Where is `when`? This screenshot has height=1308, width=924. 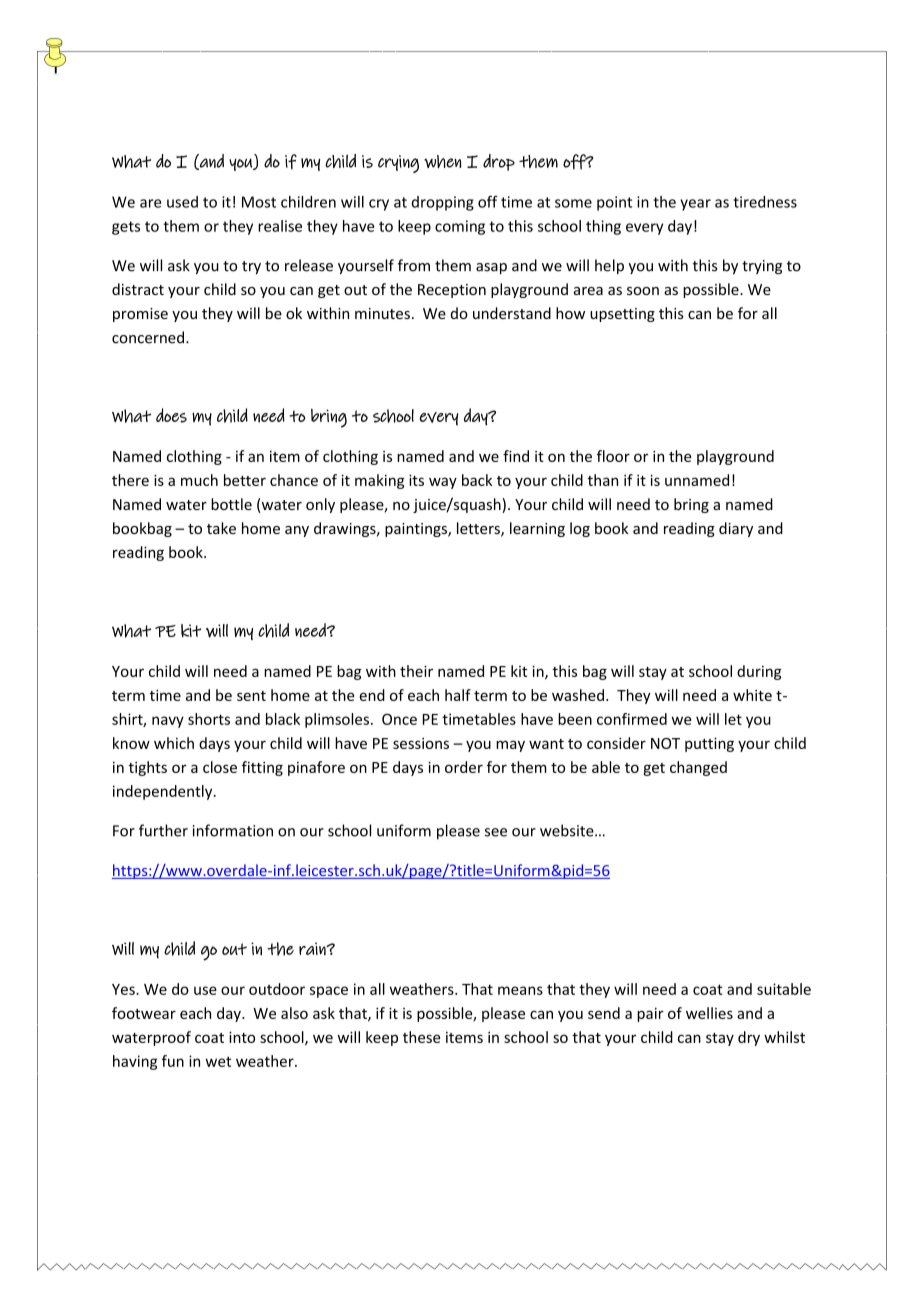
when is located at coordinates (442, 161).
